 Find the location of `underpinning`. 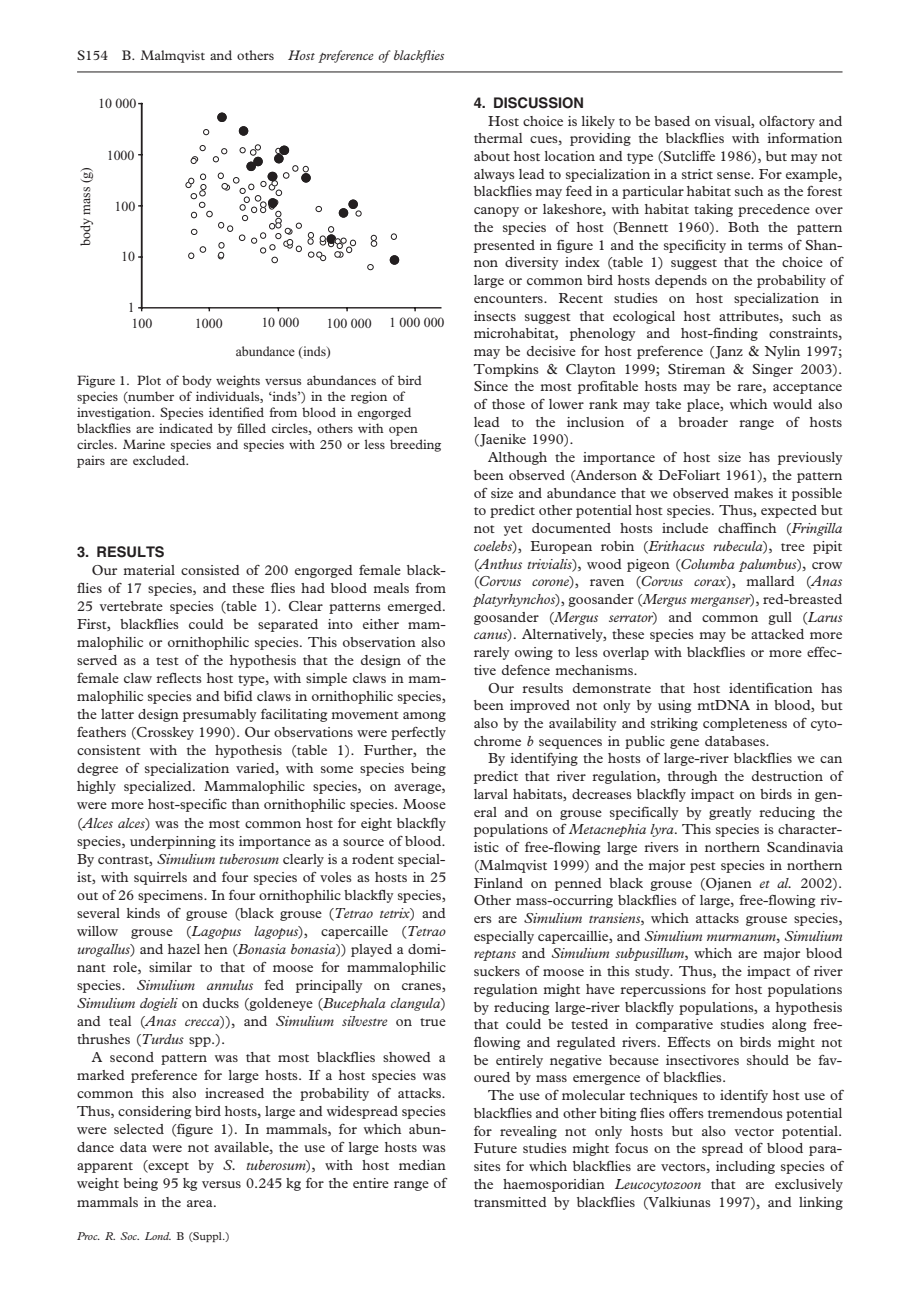

underpinning is located at coordinates (173, 842).
